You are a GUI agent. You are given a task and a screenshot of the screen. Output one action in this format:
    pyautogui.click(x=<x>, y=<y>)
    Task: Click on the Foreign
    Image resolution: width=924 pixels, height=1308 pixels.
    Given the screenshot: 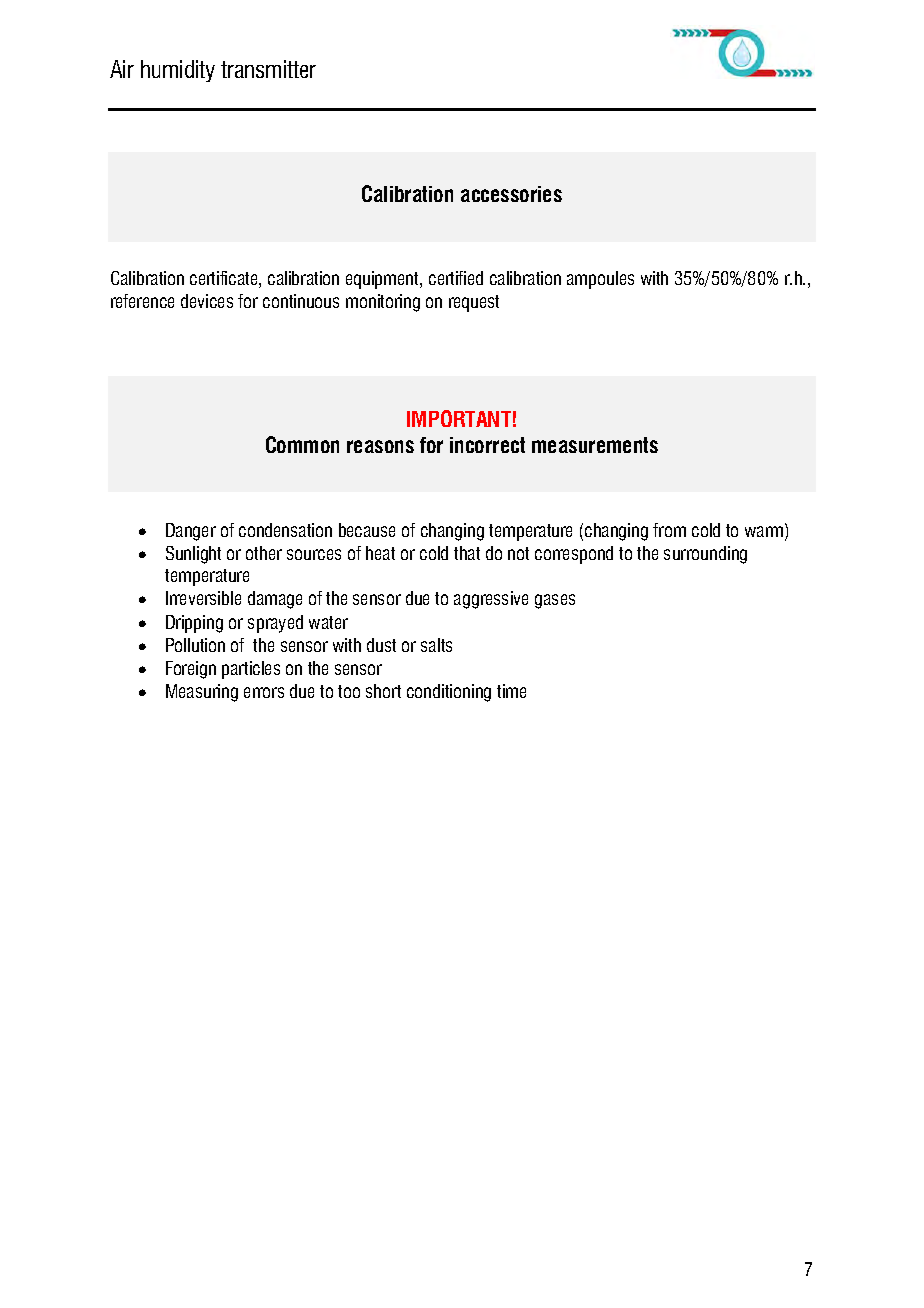 What is the action you would take?
    pyautogui.click(x=191, y=670)
